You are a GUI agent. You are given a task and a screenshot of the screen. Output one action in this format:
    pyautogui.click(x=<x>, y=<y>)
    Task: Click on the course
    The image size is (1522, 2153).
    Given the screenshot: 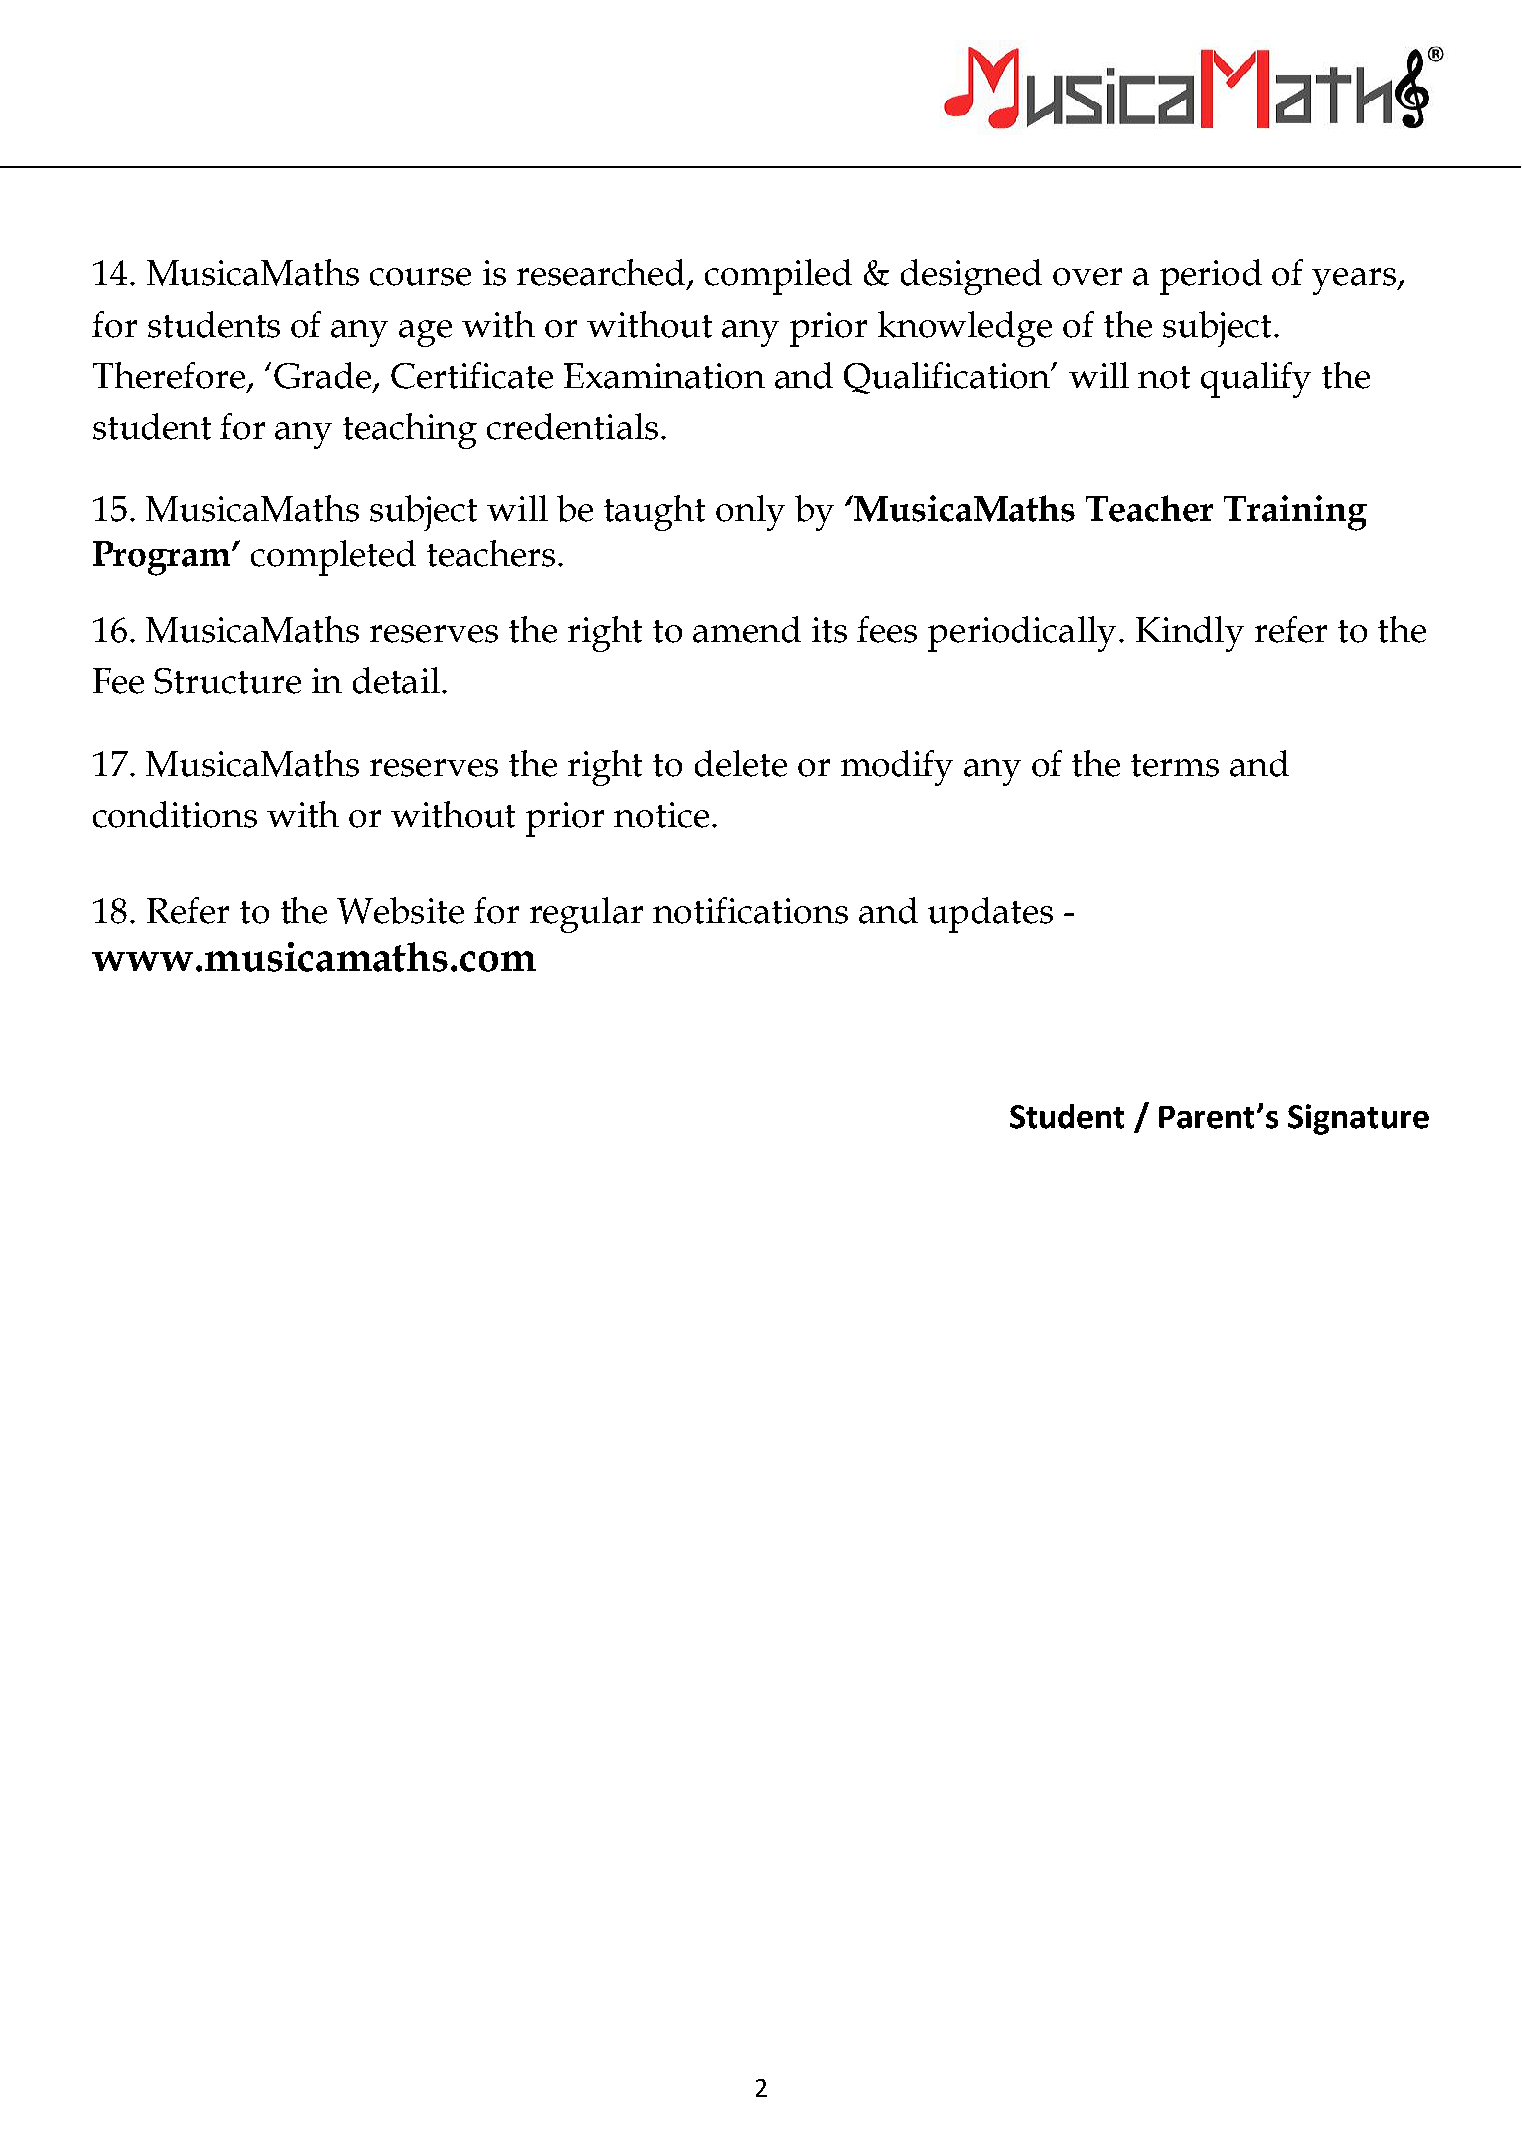 What is the action you would take?
    pyautogui.click(x=420, y=277)
